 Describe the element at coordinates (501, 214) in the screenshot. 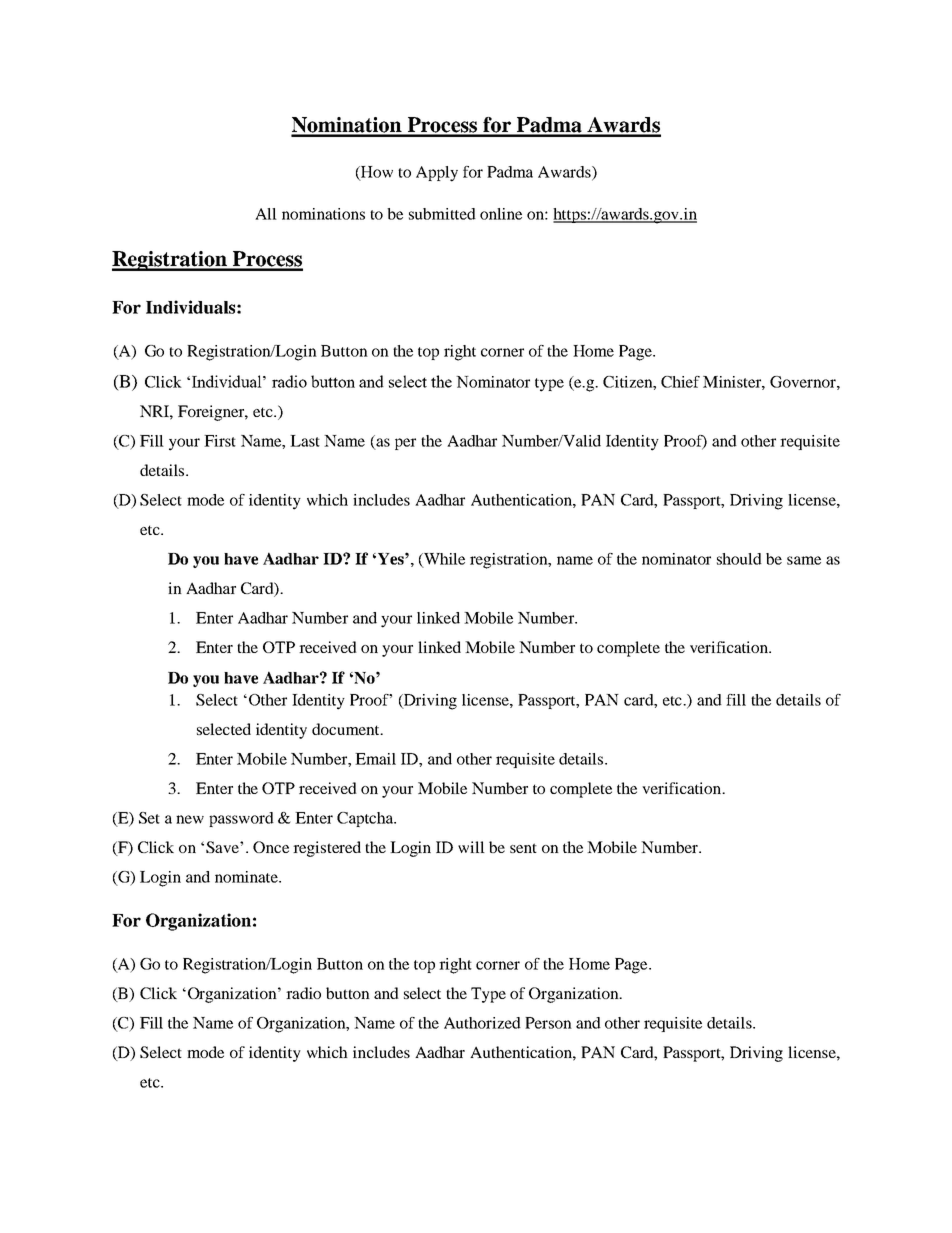

I see `online` at that location.
